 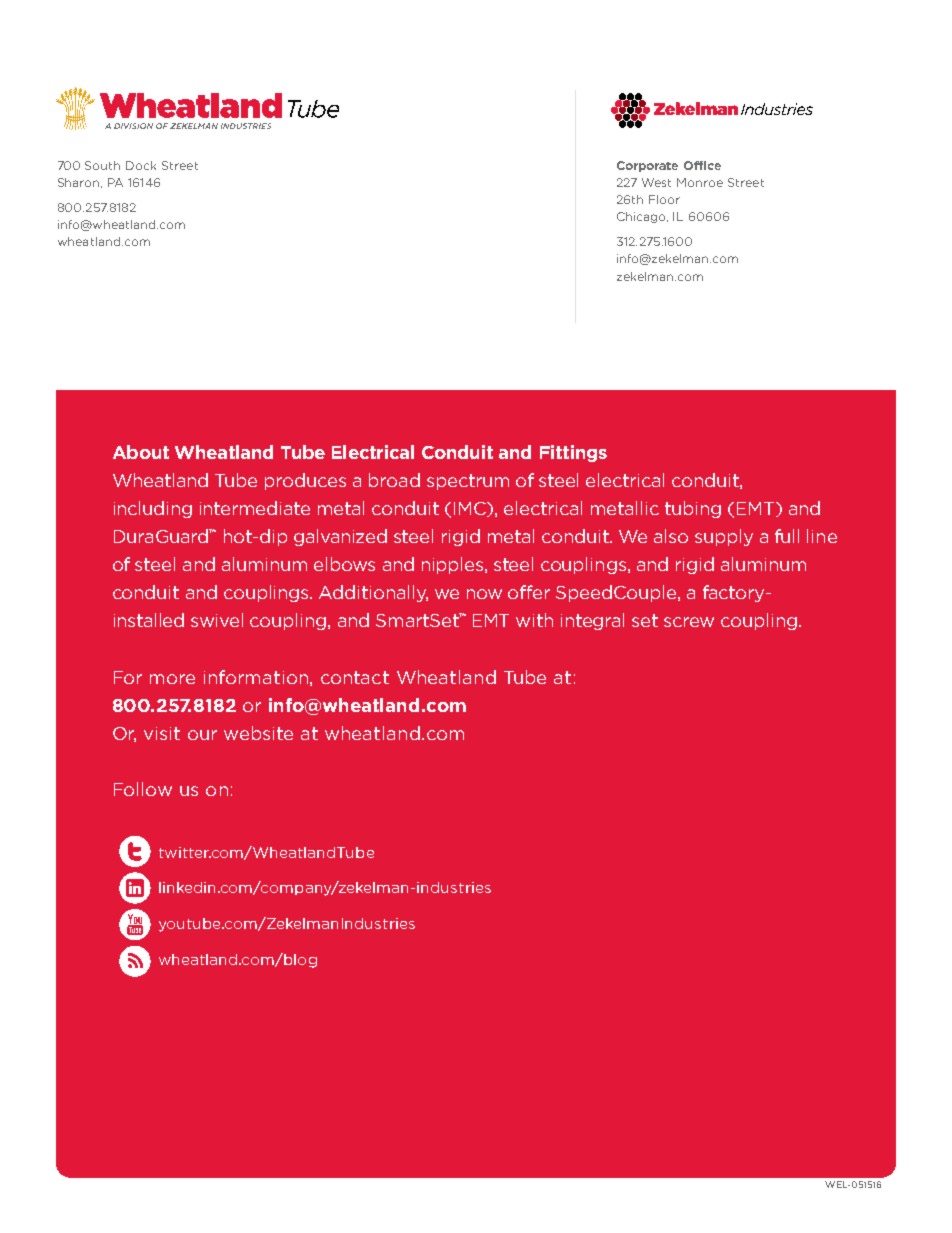 What do you see at coordinates (573, 453) in the document?
I see `Fittings` at bounding box center [573, 453].
